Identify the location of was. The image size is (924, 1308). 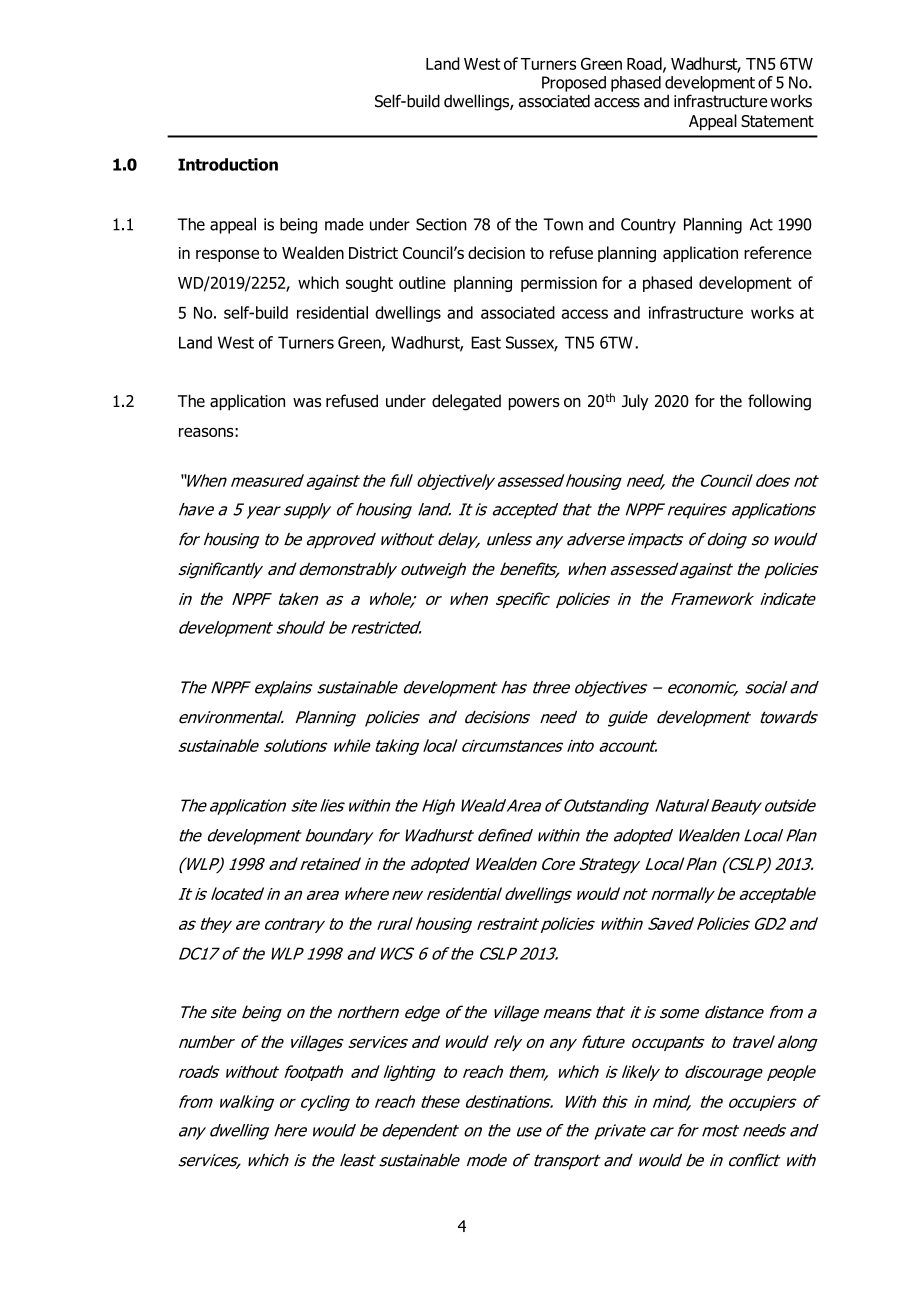
(307, 402).
